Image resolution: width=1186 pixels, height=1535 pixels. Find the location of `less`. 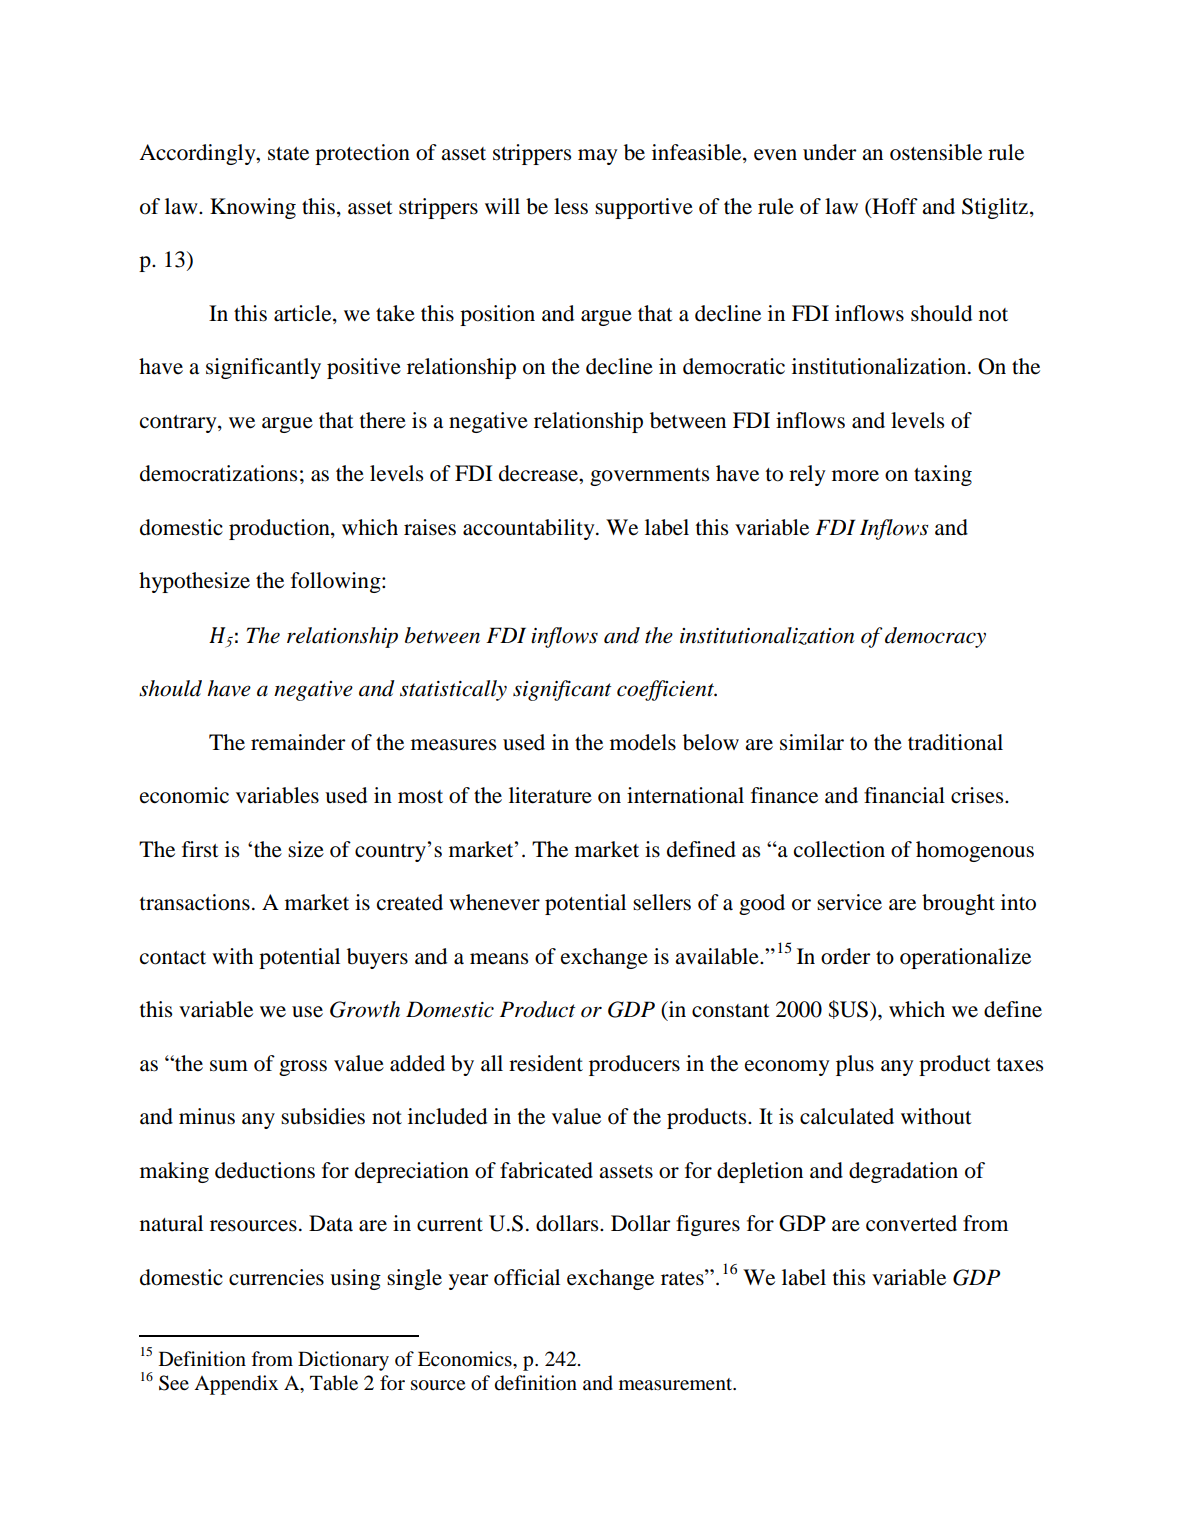

less is located at coordinates (571, 206).
